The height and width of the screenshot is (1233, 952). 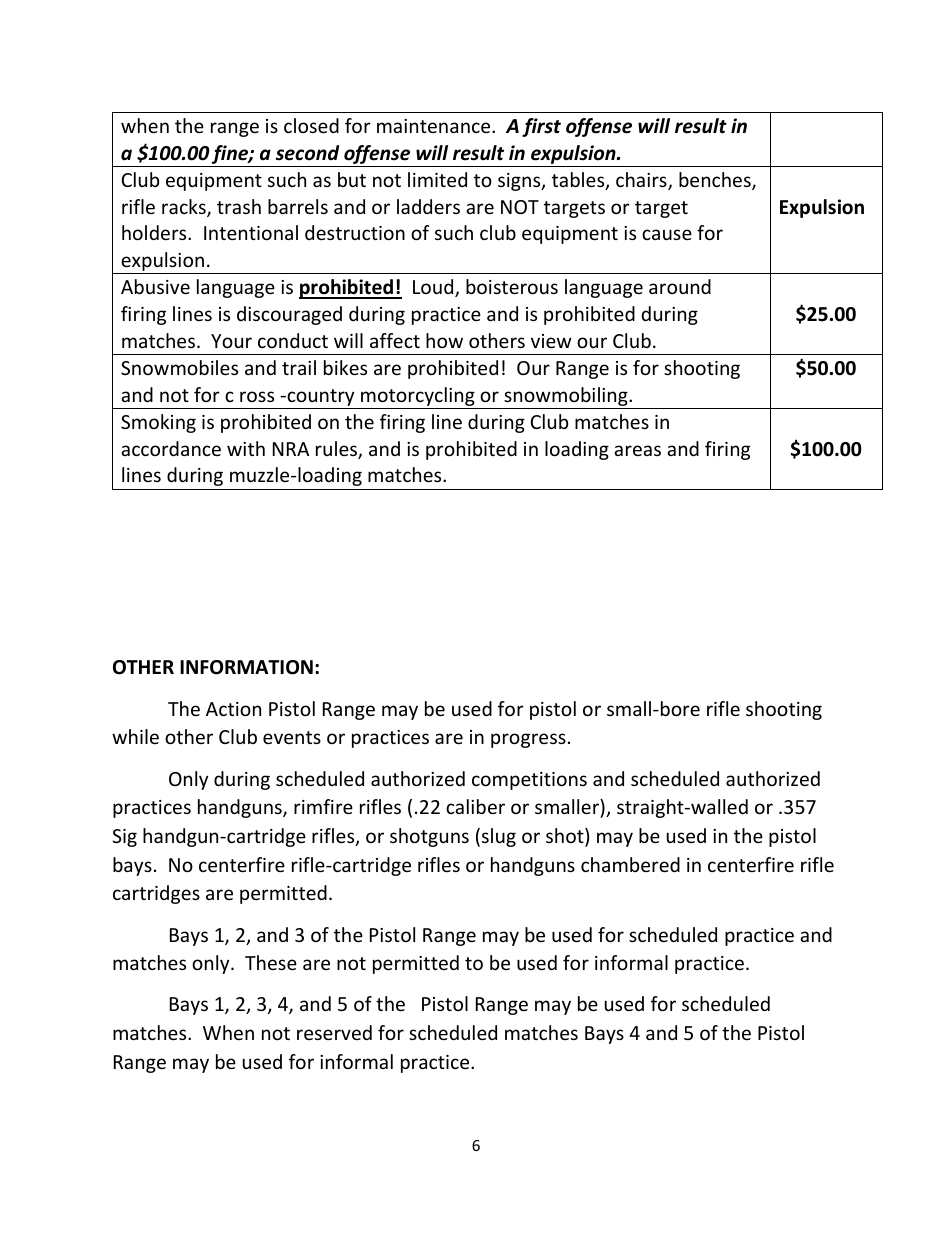 What do you see at coordinates (233, 709) in the screenshot?
I see `Action` at bounding box center [233, 709].
